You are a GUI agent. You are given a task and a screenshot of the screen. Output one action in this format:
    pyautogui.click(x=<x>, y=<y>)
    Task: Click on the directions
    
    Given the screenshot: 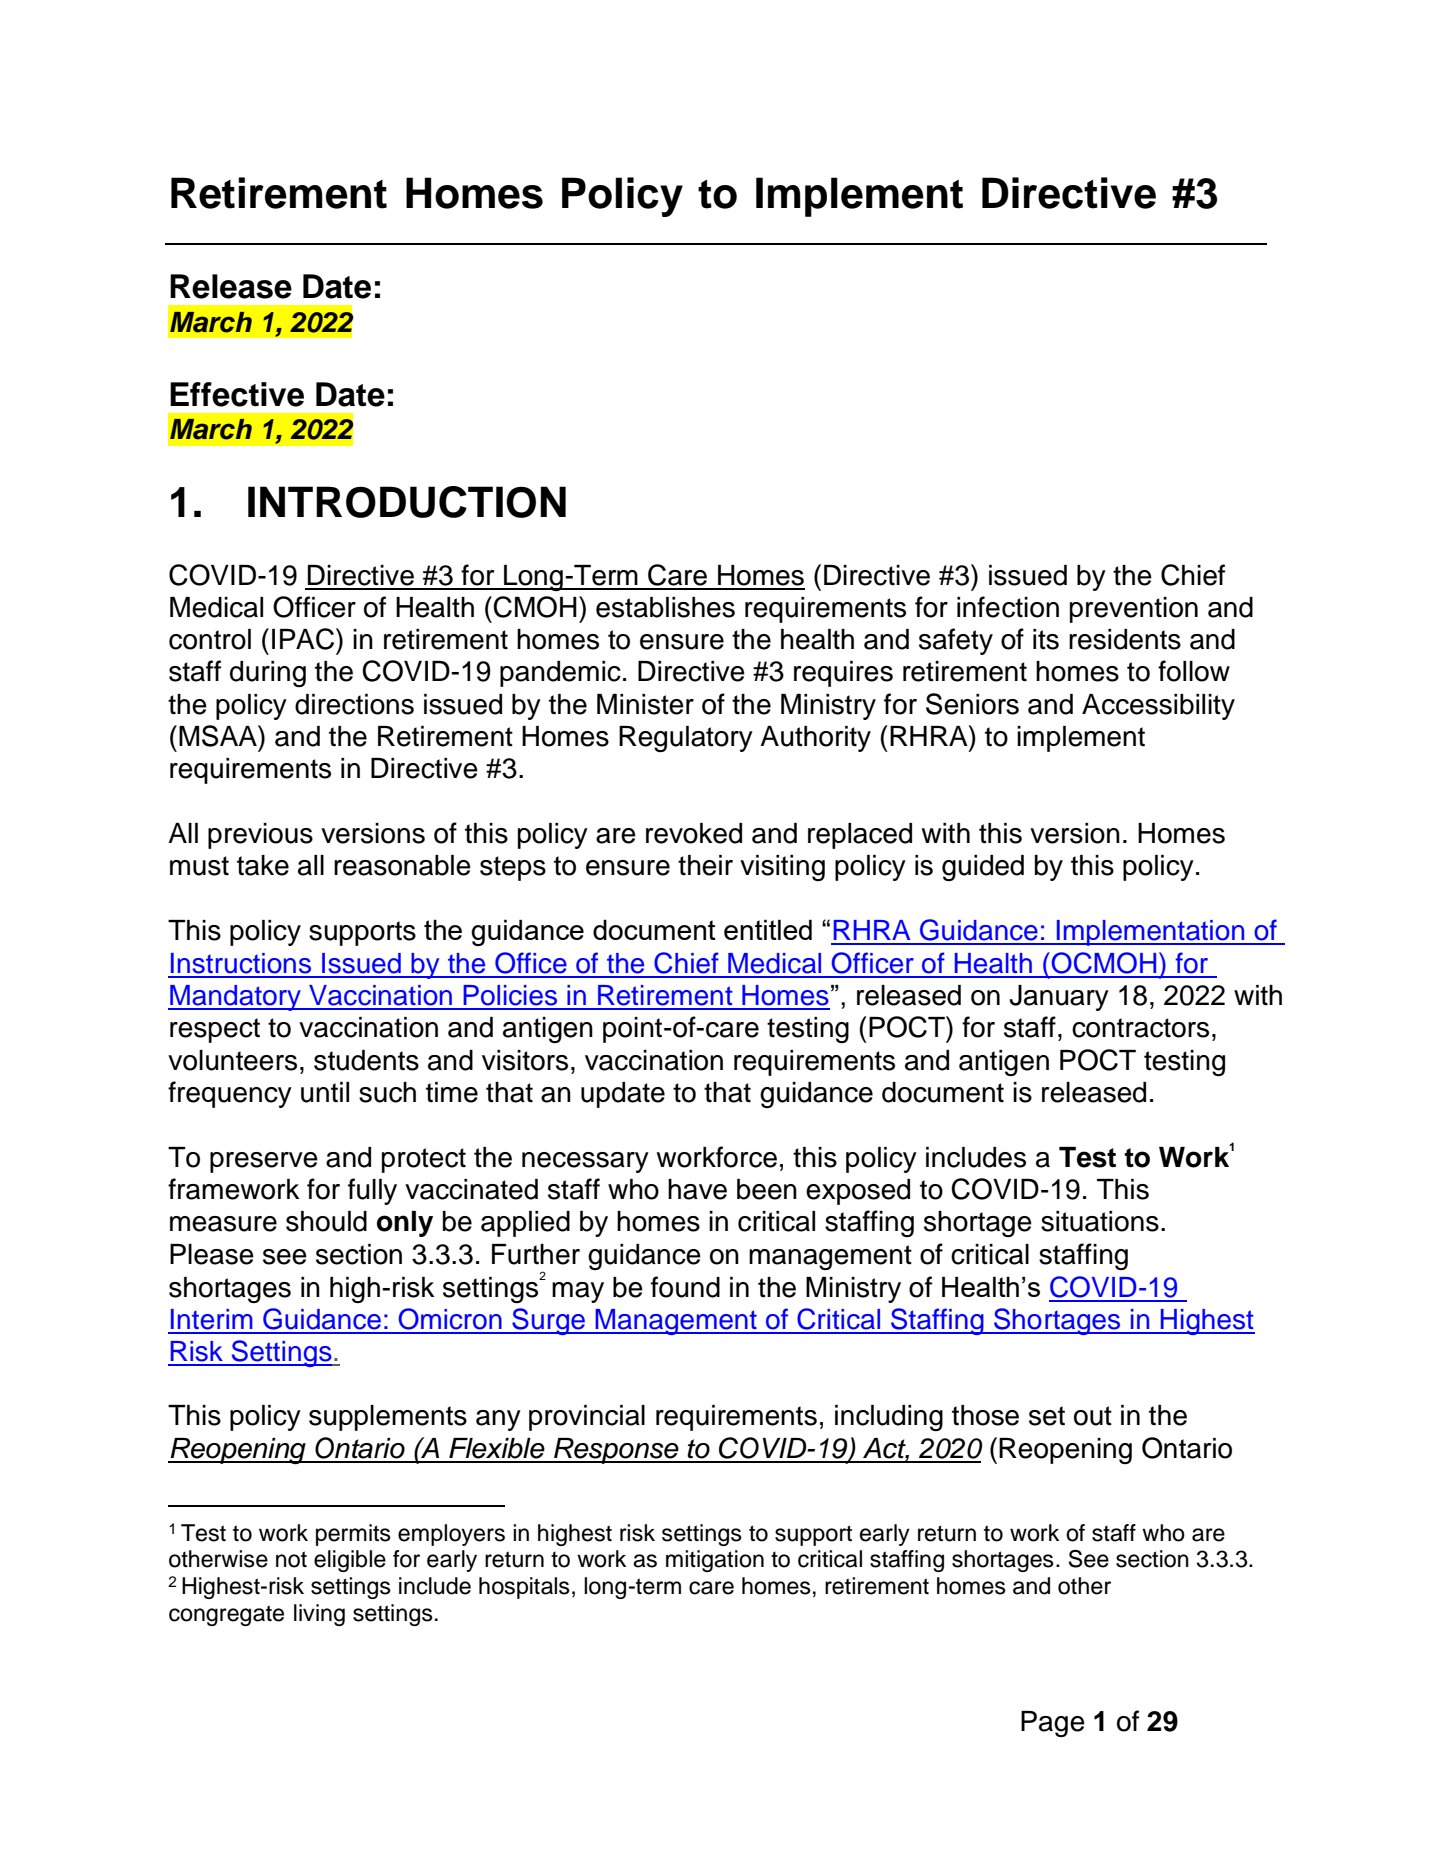 What is the action you would take?
    pyautogui.click(x=354, y=704)
